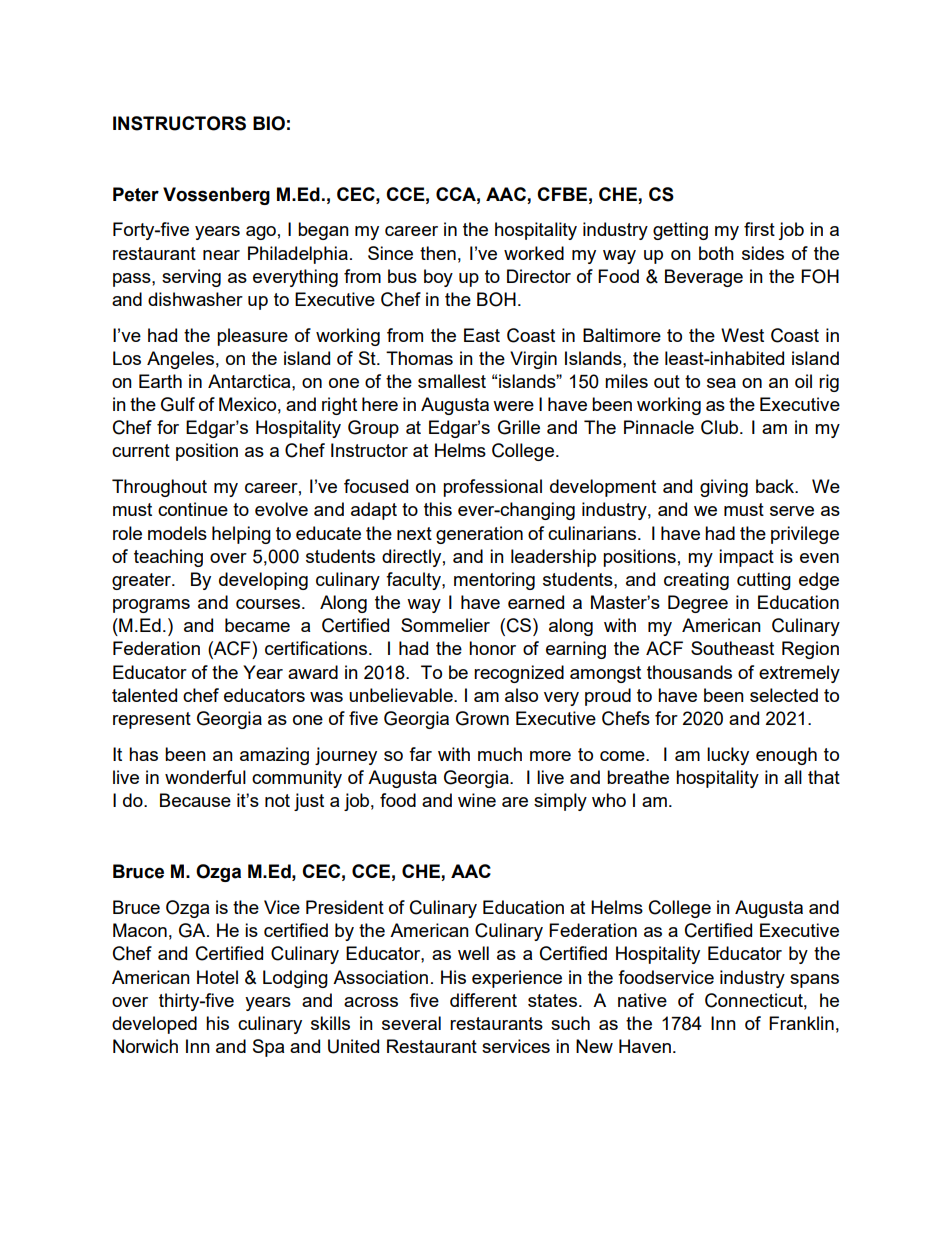 The width and height of the screenshot is (952, 1233). What do you see at coordinates (764, 581) in the screenshot?
I see `cutting` at bounding box center [764, 581].
